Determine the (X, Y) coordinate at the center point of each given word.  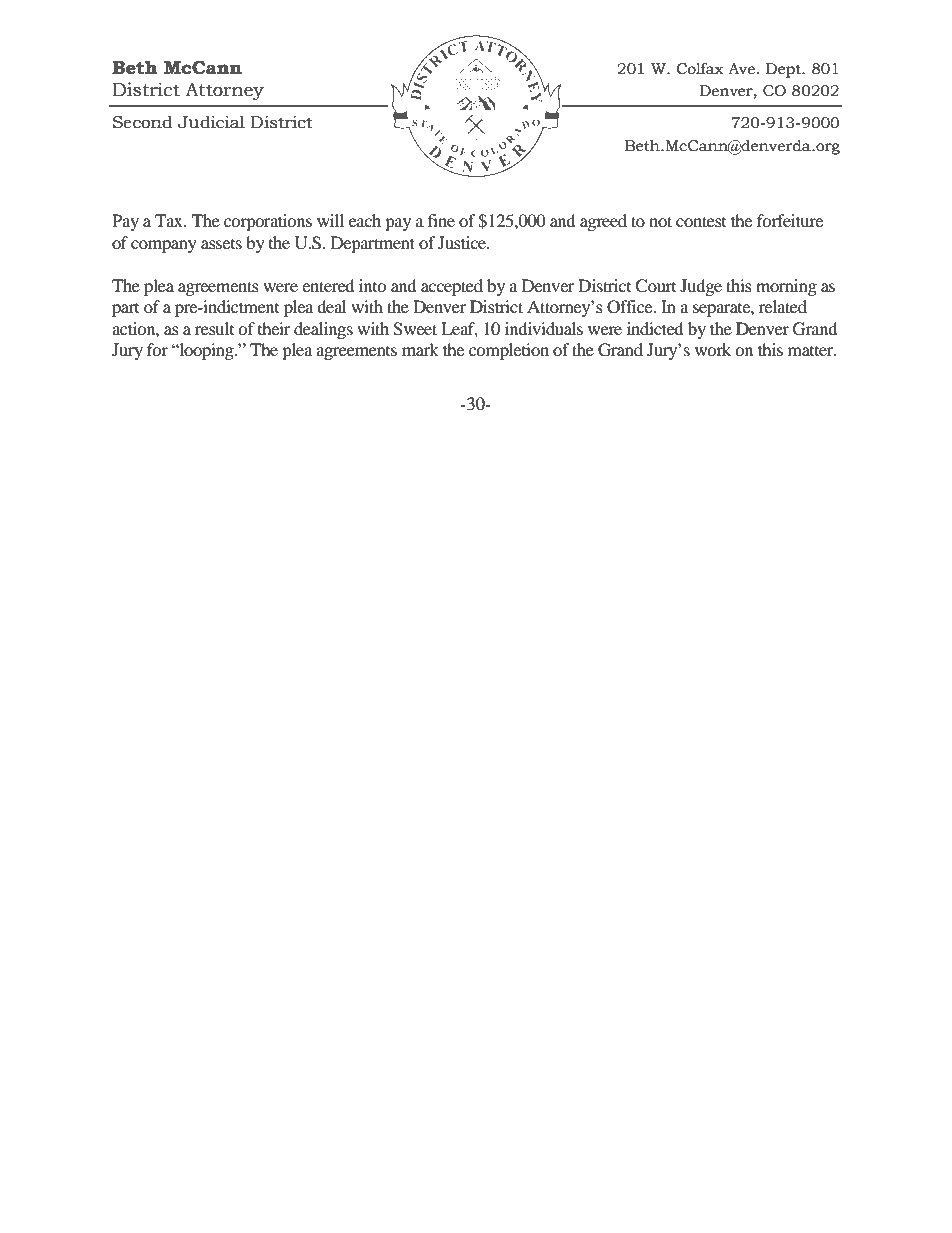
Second (143, 122)
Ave (741, 69)
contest (701, 221)
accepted (452, 287)
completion (509, 351)
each (365, 220)
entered (328, 285)
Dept (784, 70)
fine (441, 220)
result (214, 328)
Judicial (211, 122)
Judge (701, 287)
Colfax (700, 69)
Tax (170, 220)
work (713, 349)
